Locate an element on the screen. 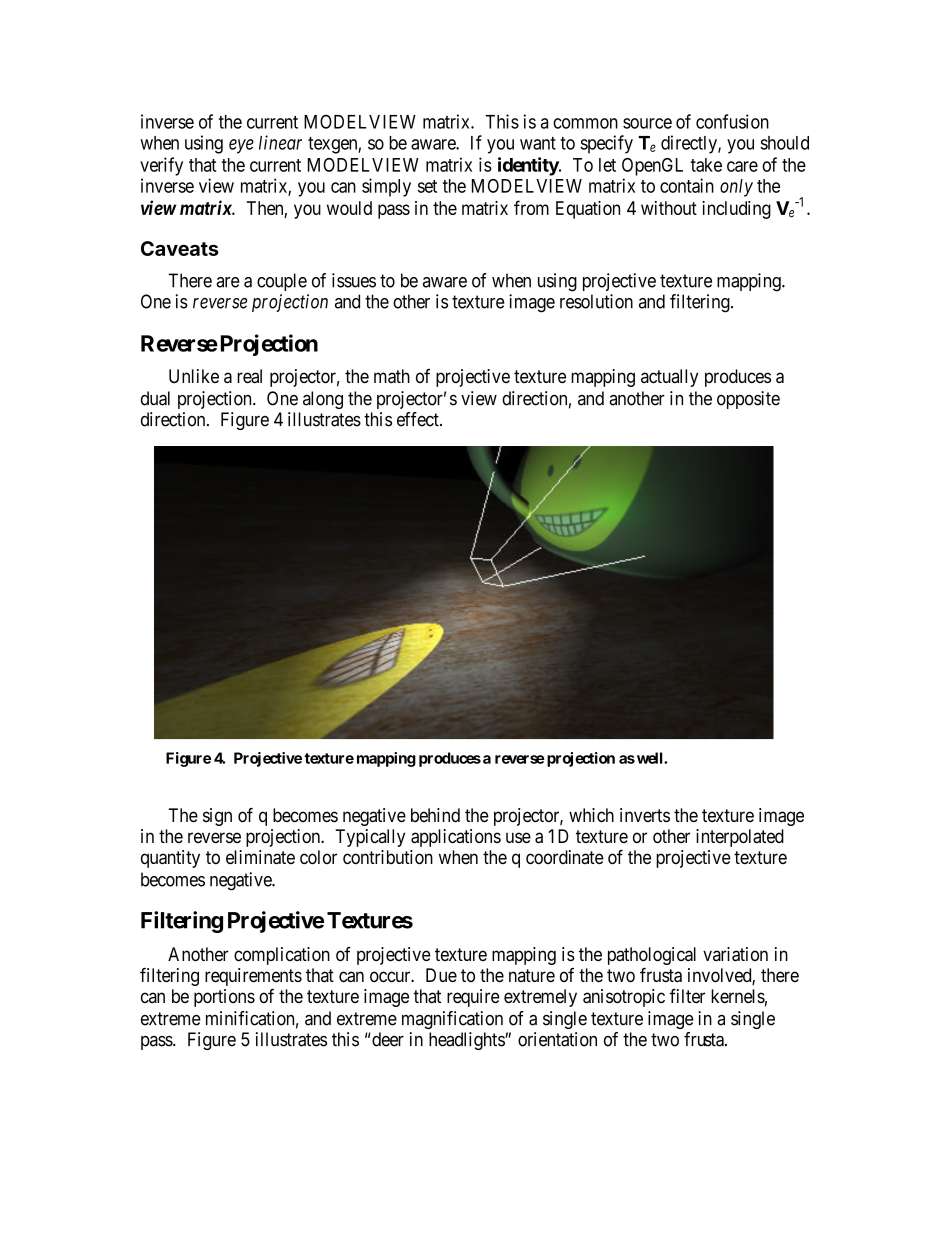 The height and width of the screenshot is (1233, 952). directly is located at coordinates (690, 144).
